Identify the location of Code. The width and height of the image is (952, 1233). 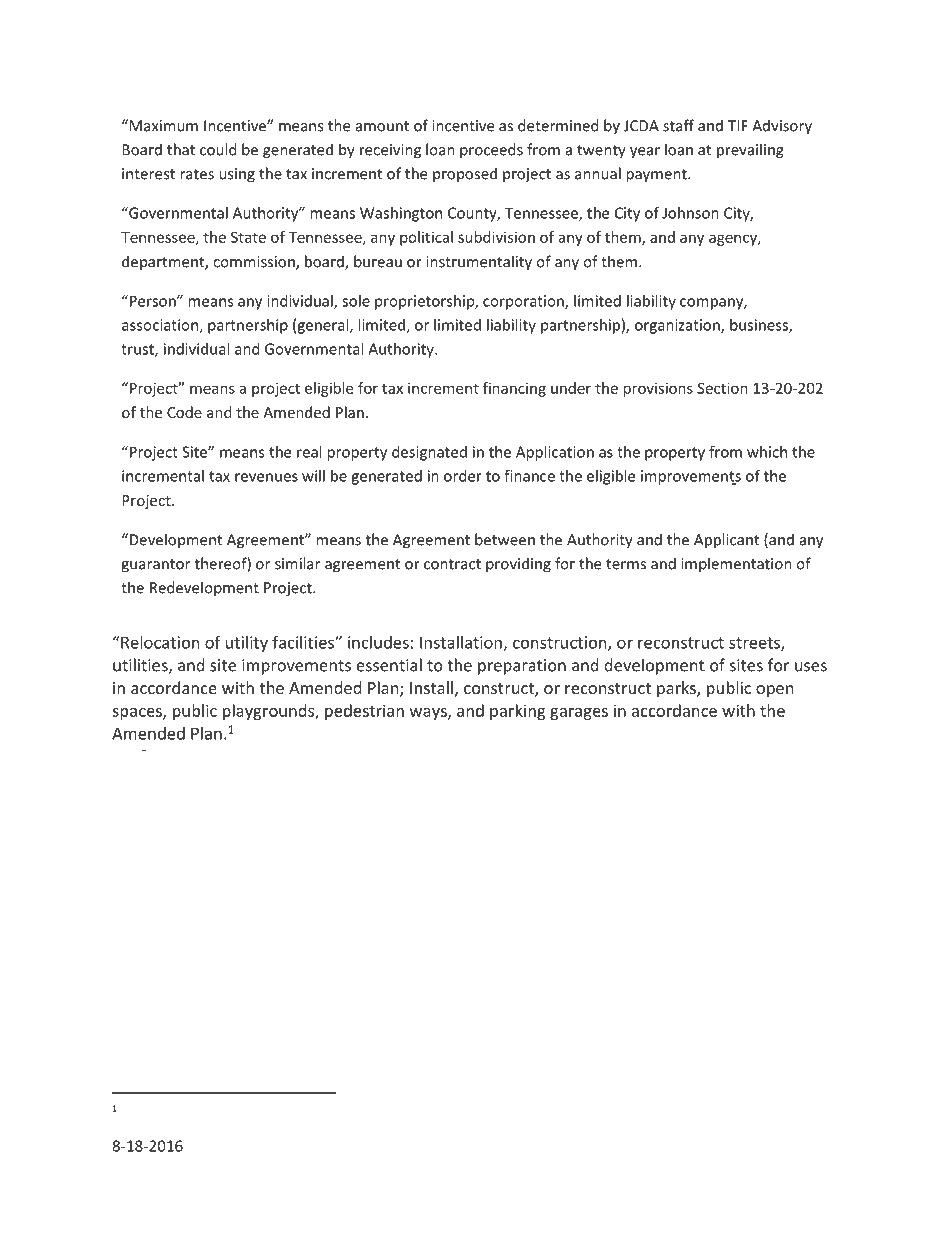
(184, 412).
